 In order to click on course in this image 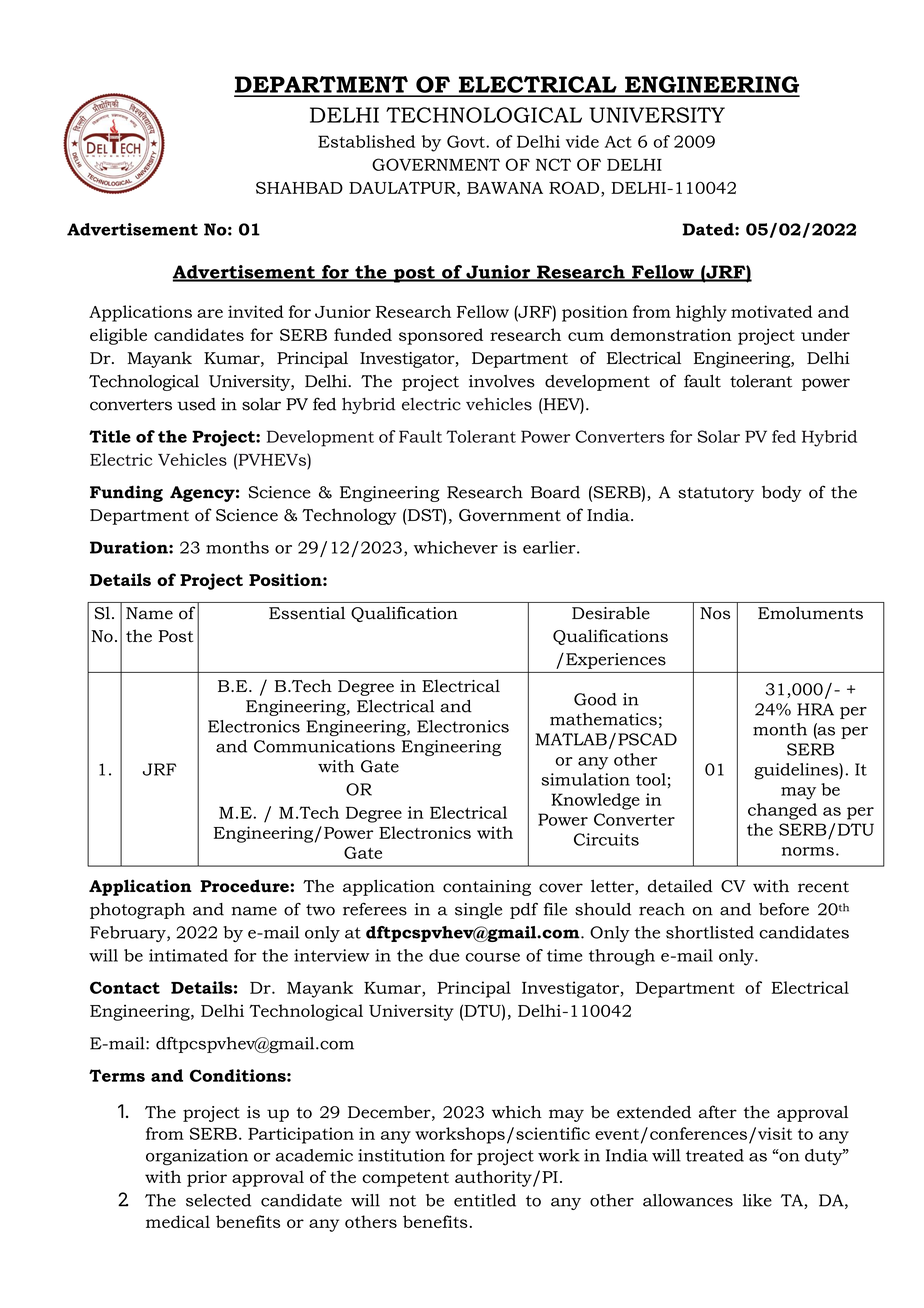, I will do `click(493, 957)`.
